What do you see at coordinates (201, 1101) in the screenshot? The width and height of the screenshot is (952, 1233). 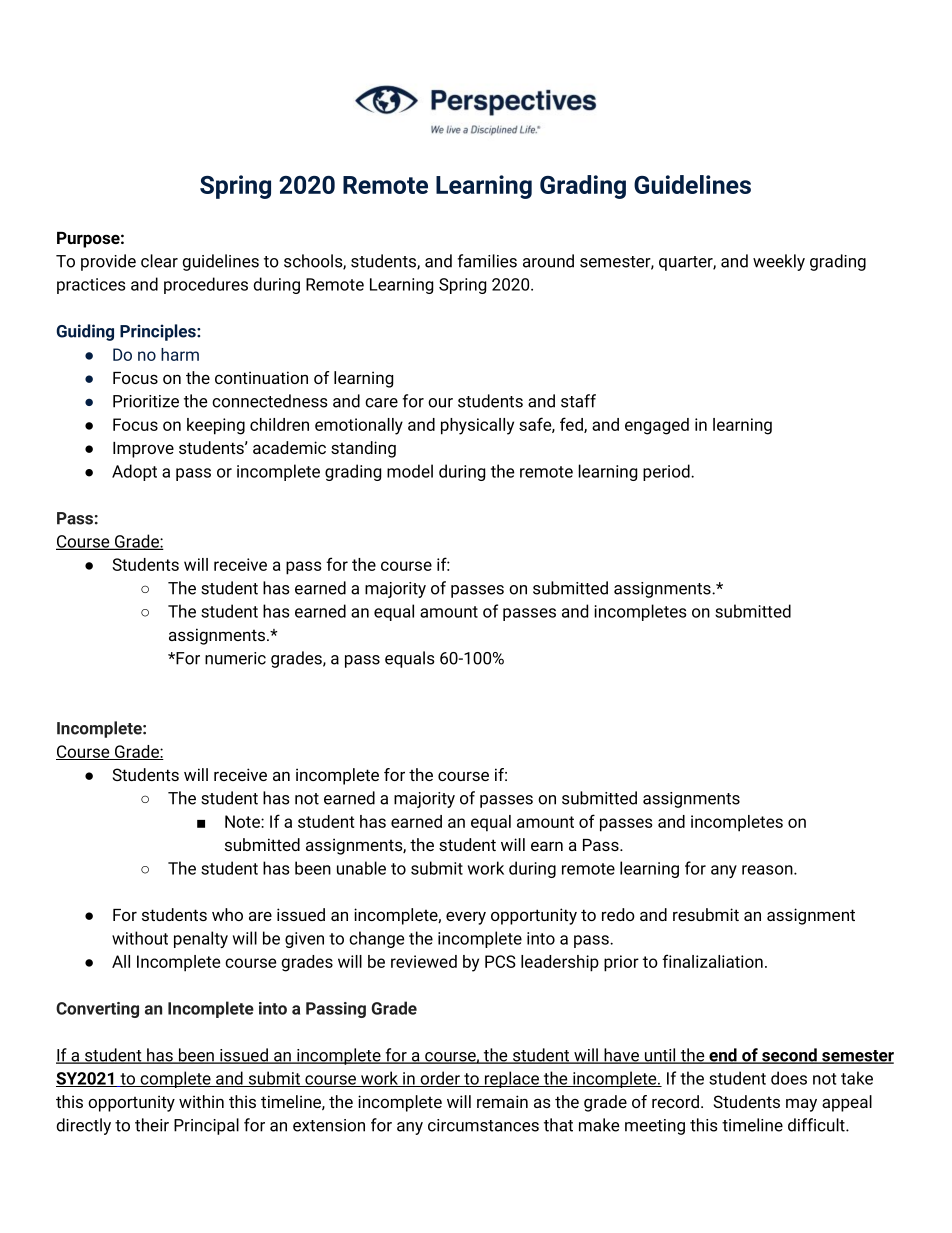 I see `within` at bounding box center [201, 1101].
